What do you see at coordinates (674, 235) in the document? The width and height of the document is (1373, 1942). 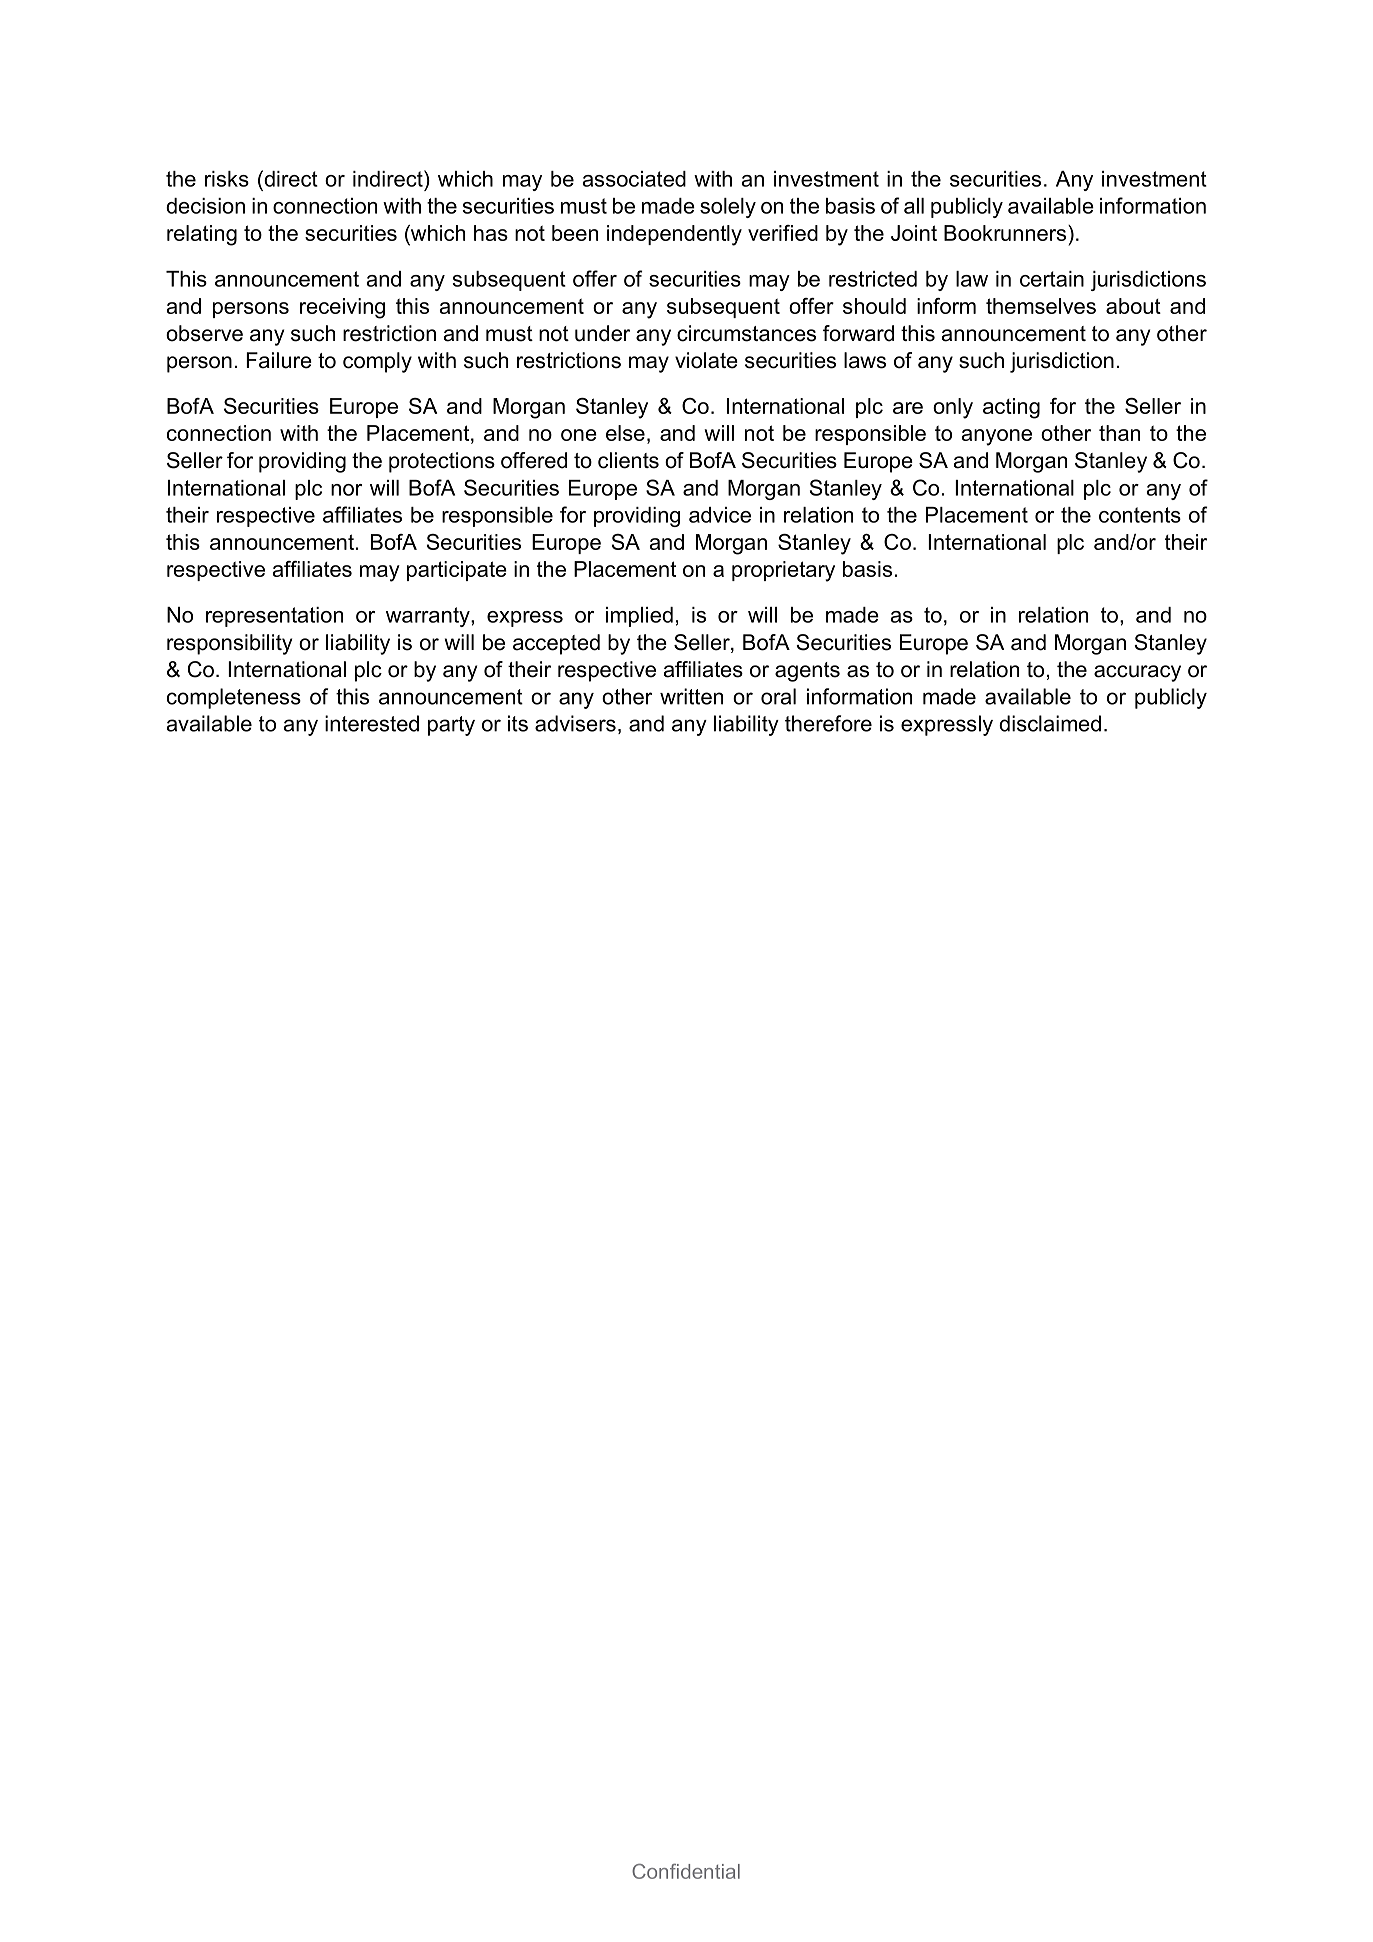 I see `independently` at bounding box center [674, 235].
